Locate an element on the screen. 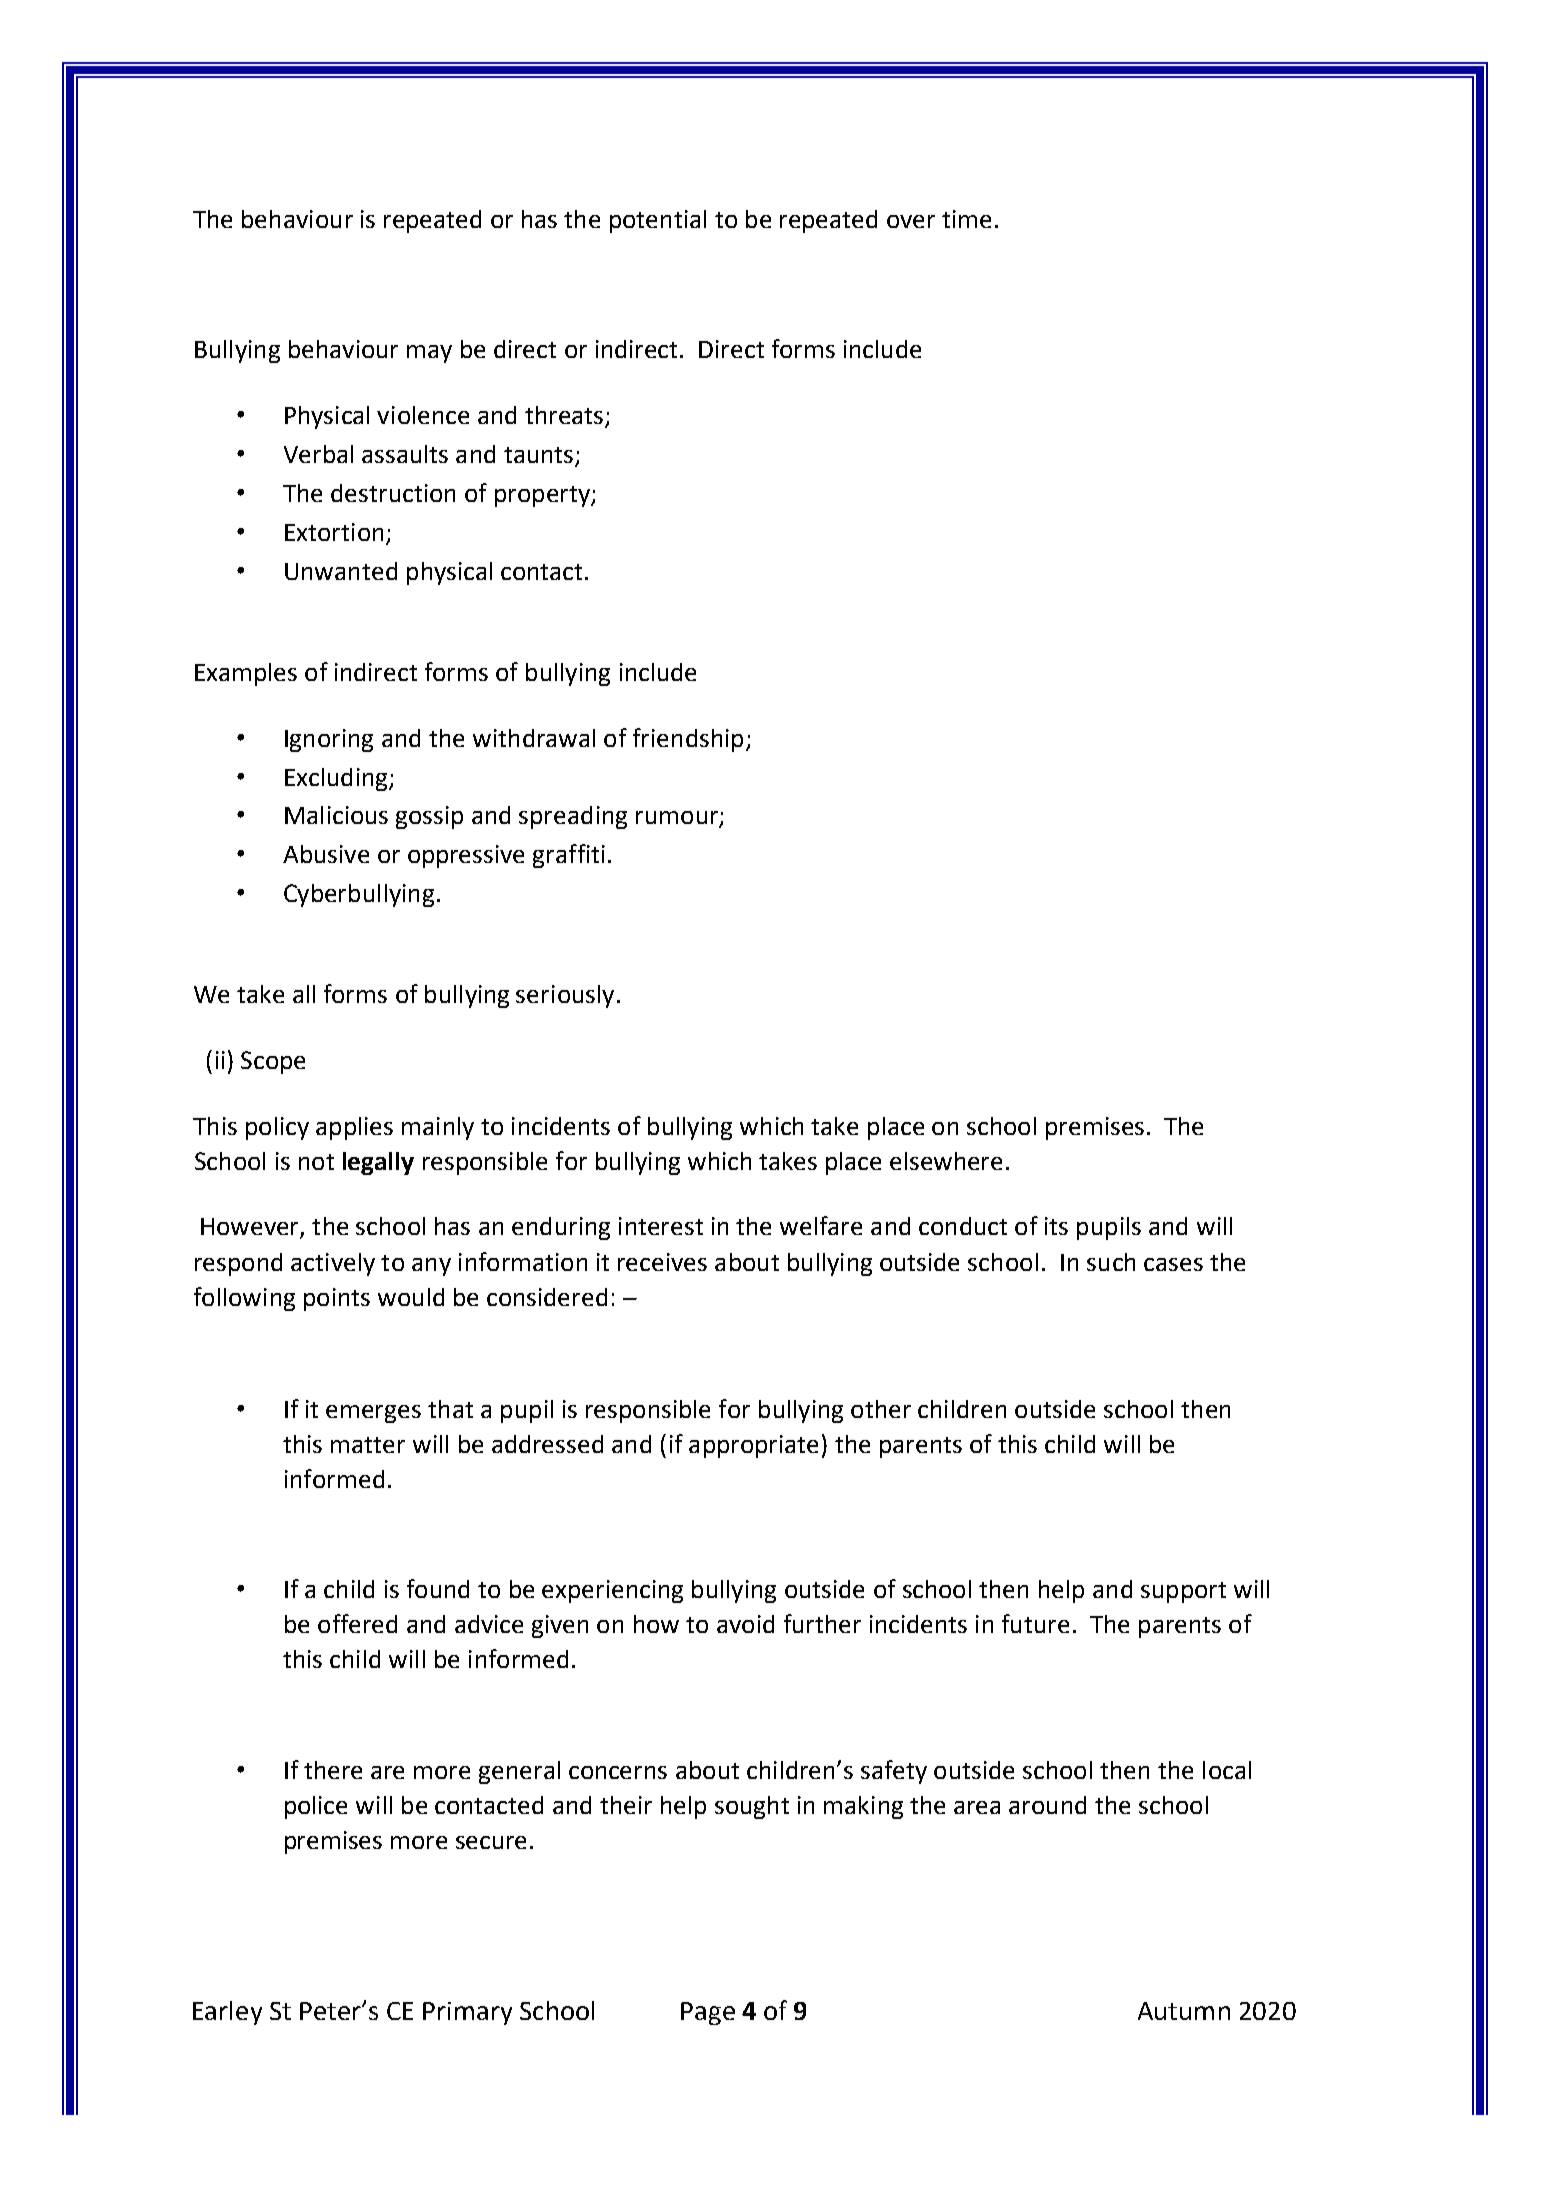 The image size is (1550, 2192). such is located at coordinates (1111, 1262).
